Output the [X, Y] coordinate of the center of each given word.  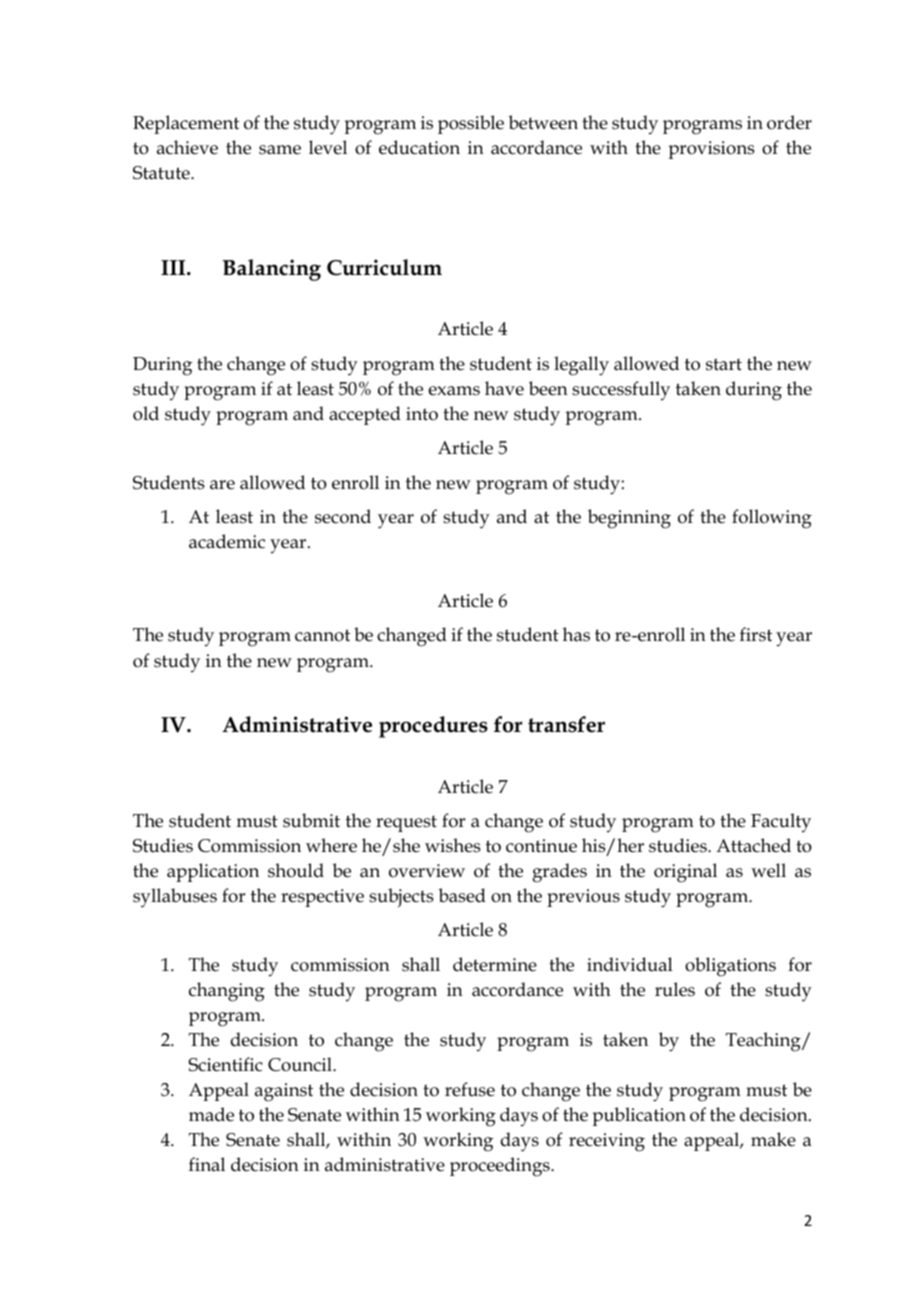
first [756, 634]
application [213, 872]
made [211, 1114]
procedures [433, 727]
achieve [187, 147]
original [685, 873]
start [724, 364]
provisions [711, 150]
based [462, 895]
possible [471, 124]
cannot [322, 635]
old [146, 413]
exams [454, 391]
